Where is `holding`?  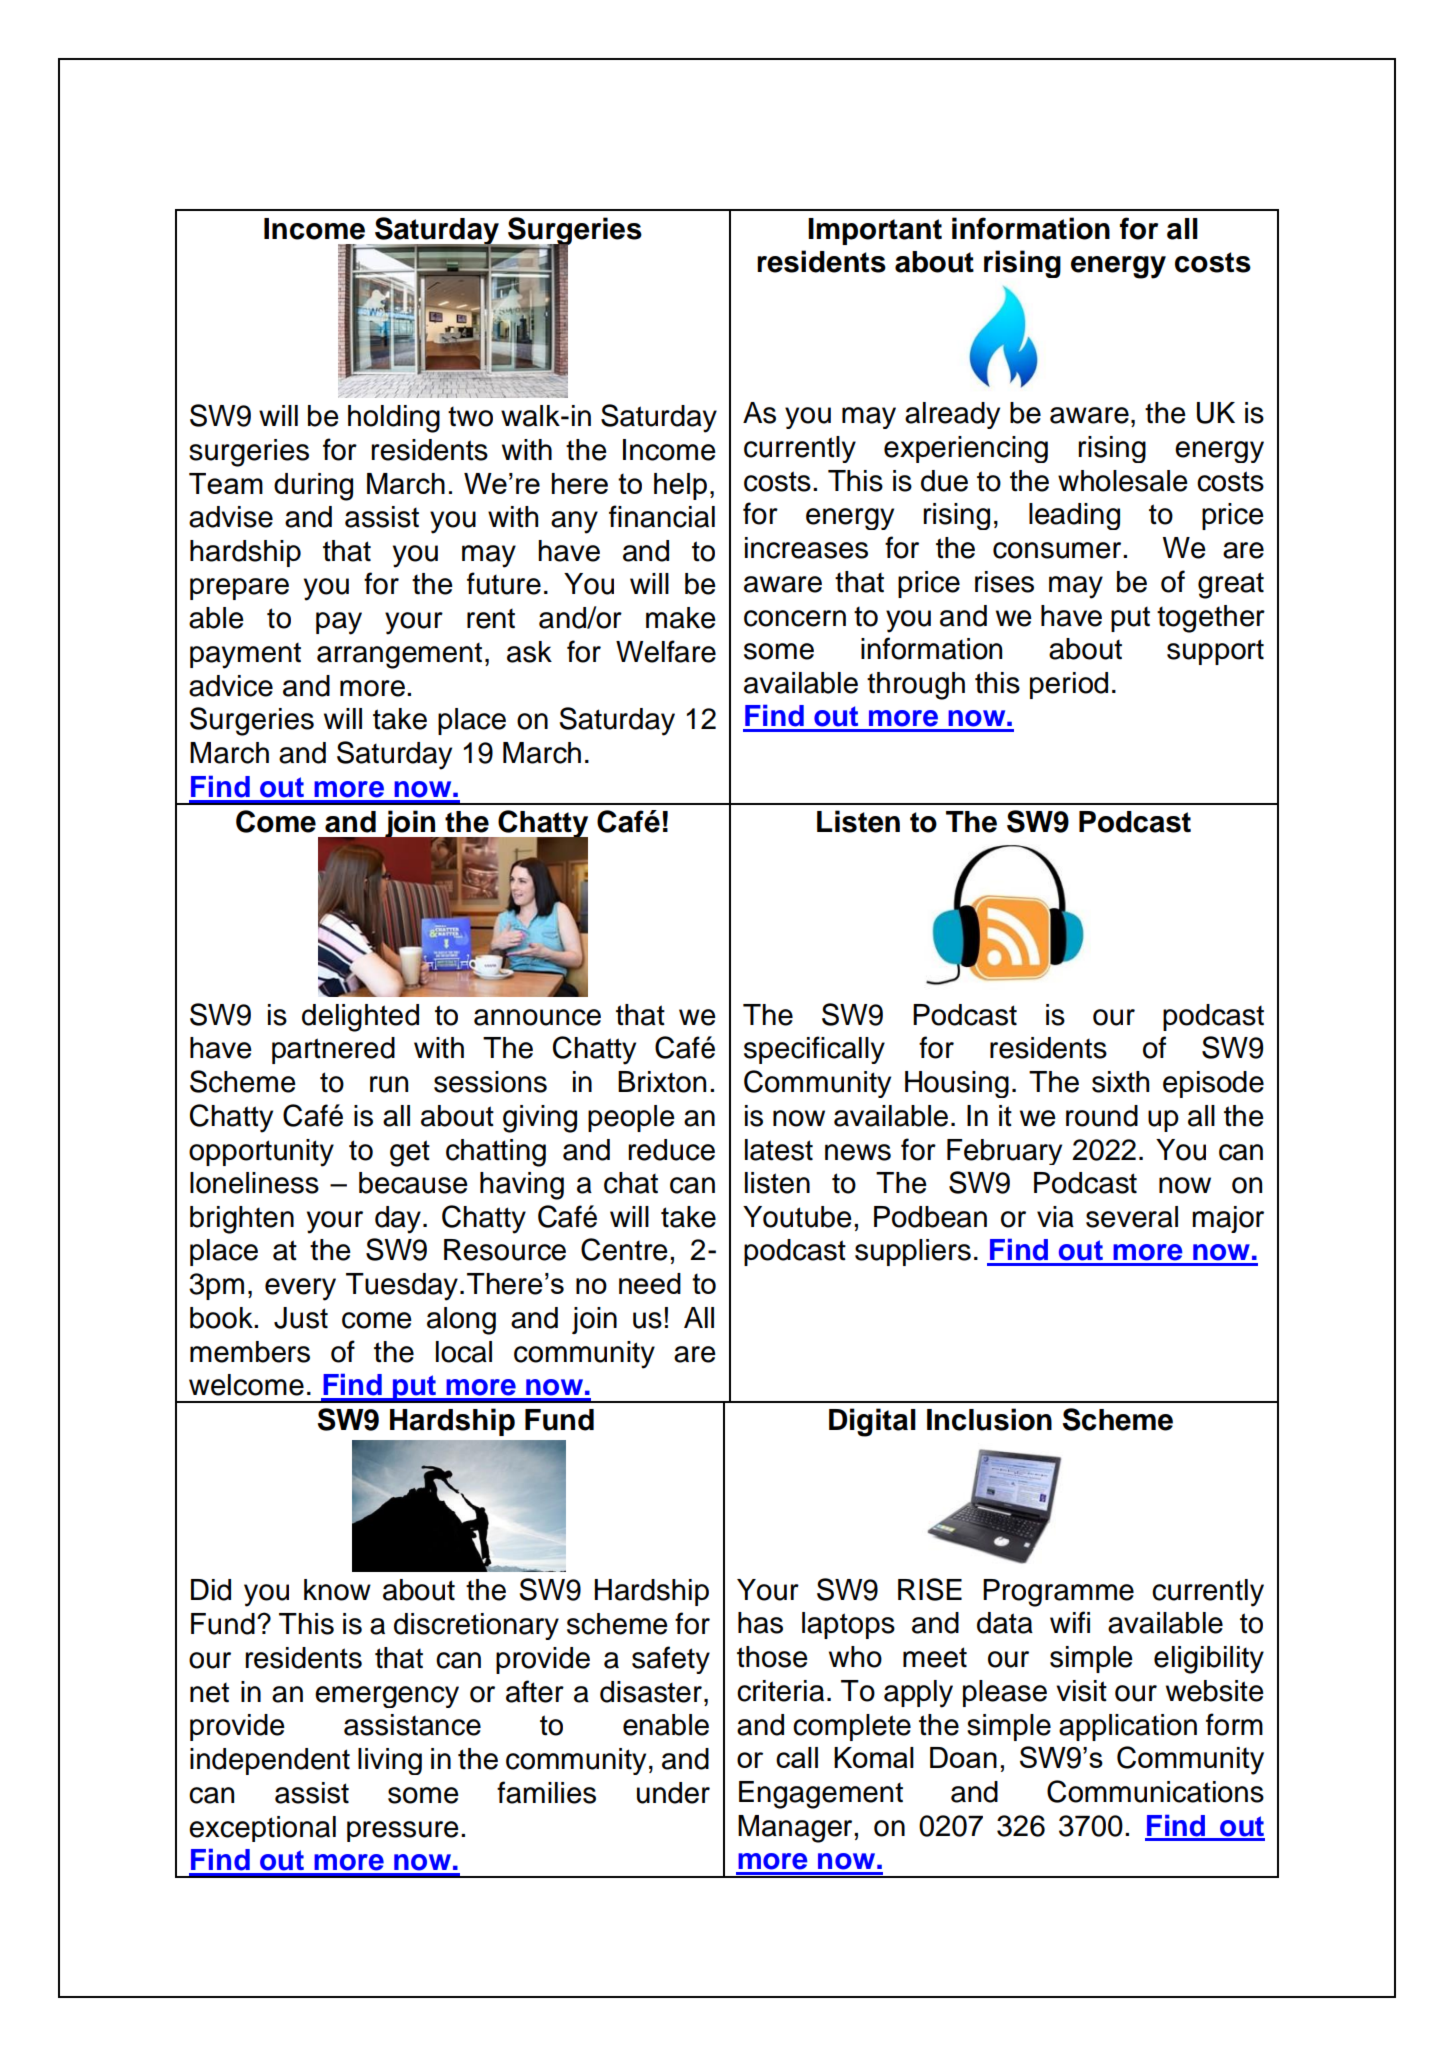 holding is located at coordinates (394, 419).
